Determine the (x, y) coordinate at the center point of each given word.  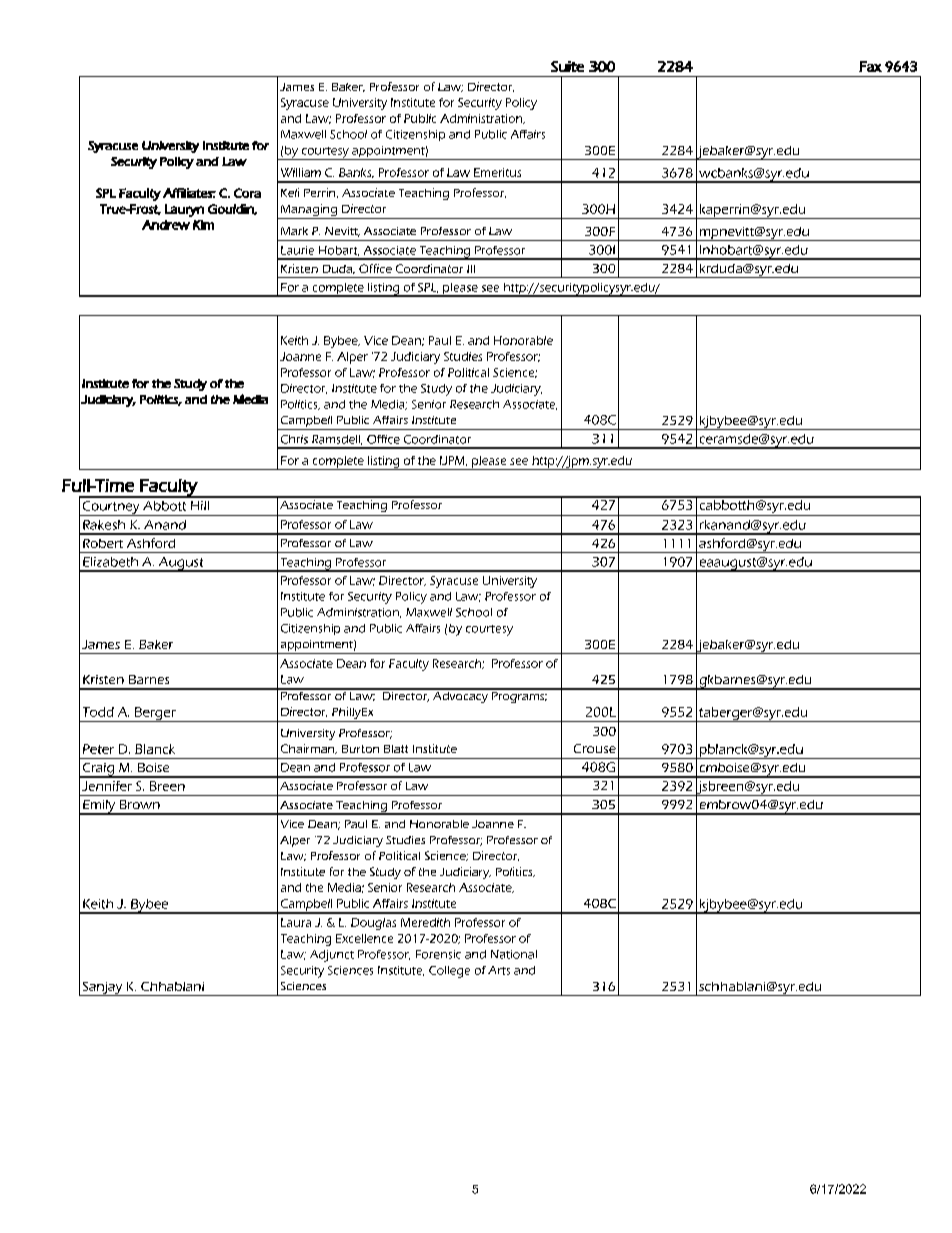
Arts (499, 970)
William (301, 172)
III (471, 269)
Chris (294, 439)
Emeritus (497, 172)
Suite (567, 66)
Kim (203, 225)
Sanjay (102, 989)
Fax (870, 66)
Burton (360, 749)
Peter (98, 749)
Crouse (595, 748)
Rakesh (104, 525)
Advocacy (460, 696)
